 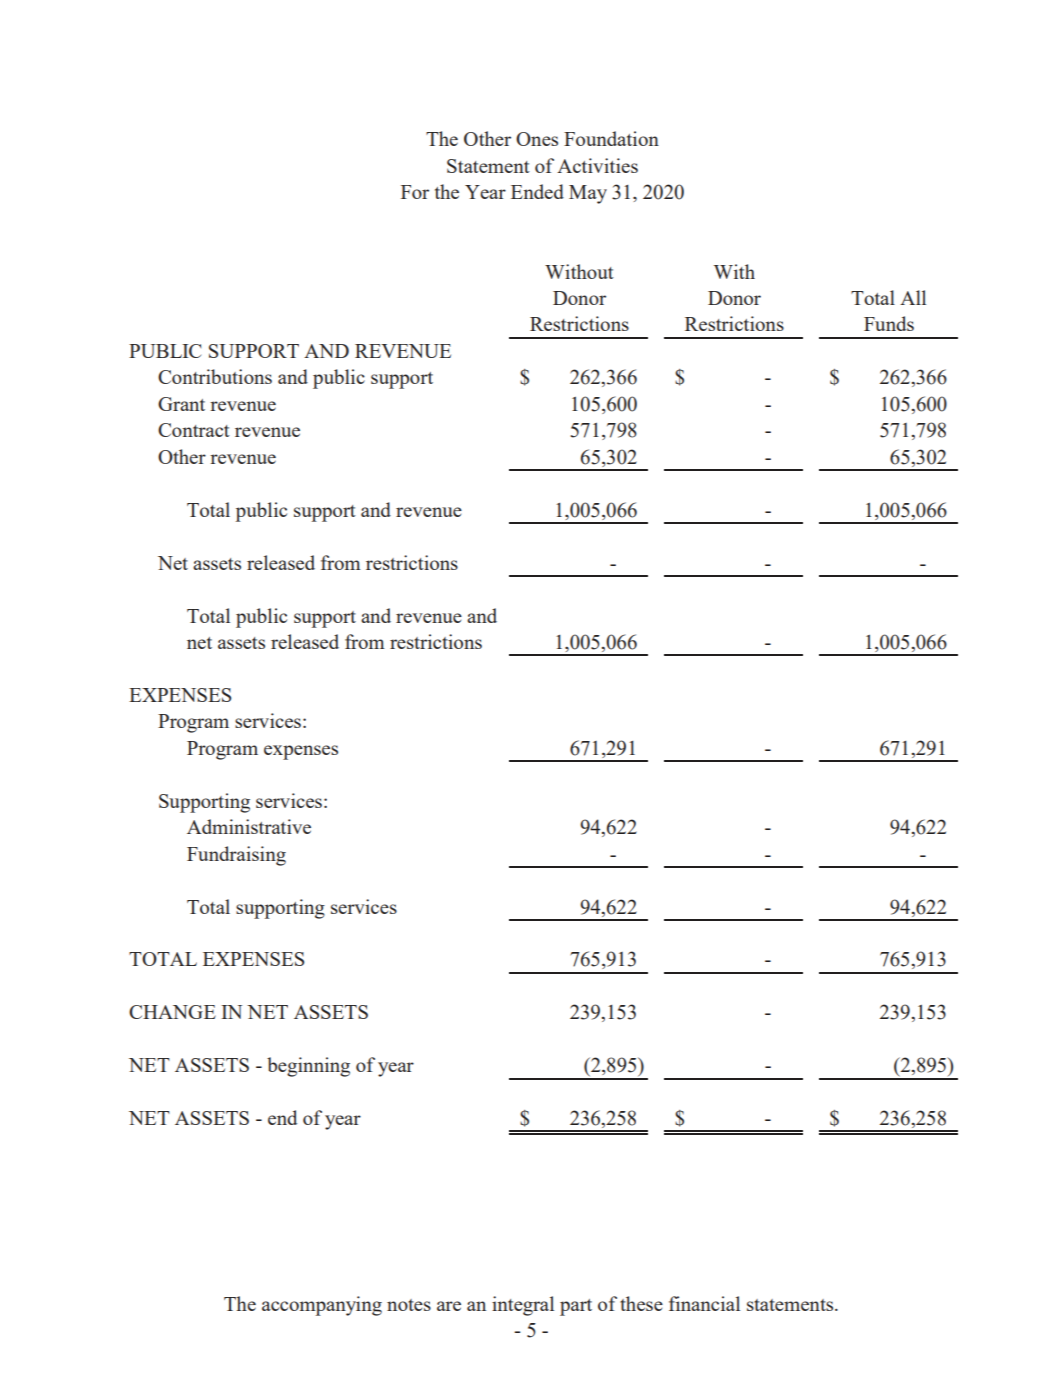 What do you see at coordinates (913, 297) in the document?
I see `All` at bounding box center [913, 297].
